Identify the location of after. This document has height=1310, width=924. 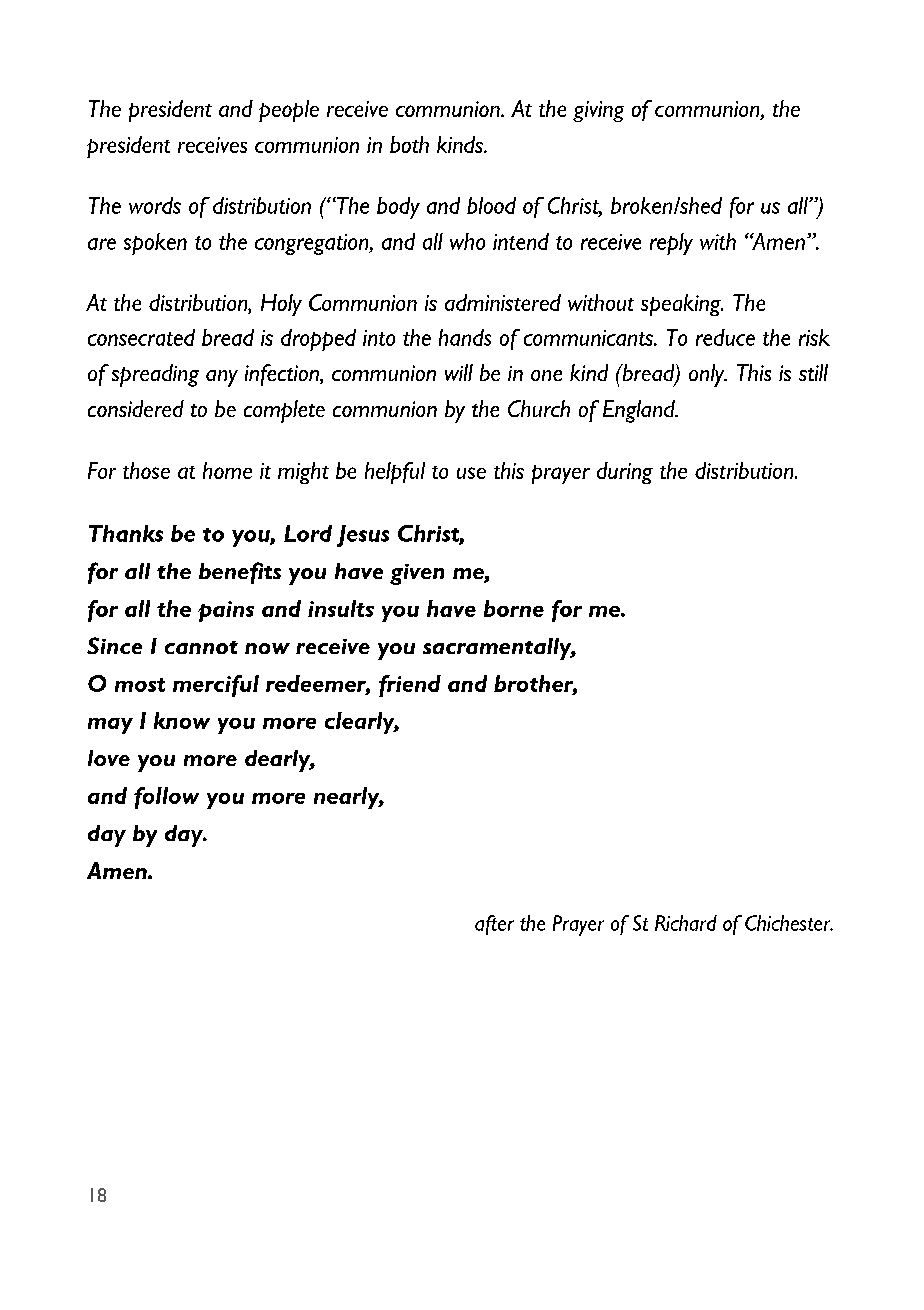
(494, 925).
